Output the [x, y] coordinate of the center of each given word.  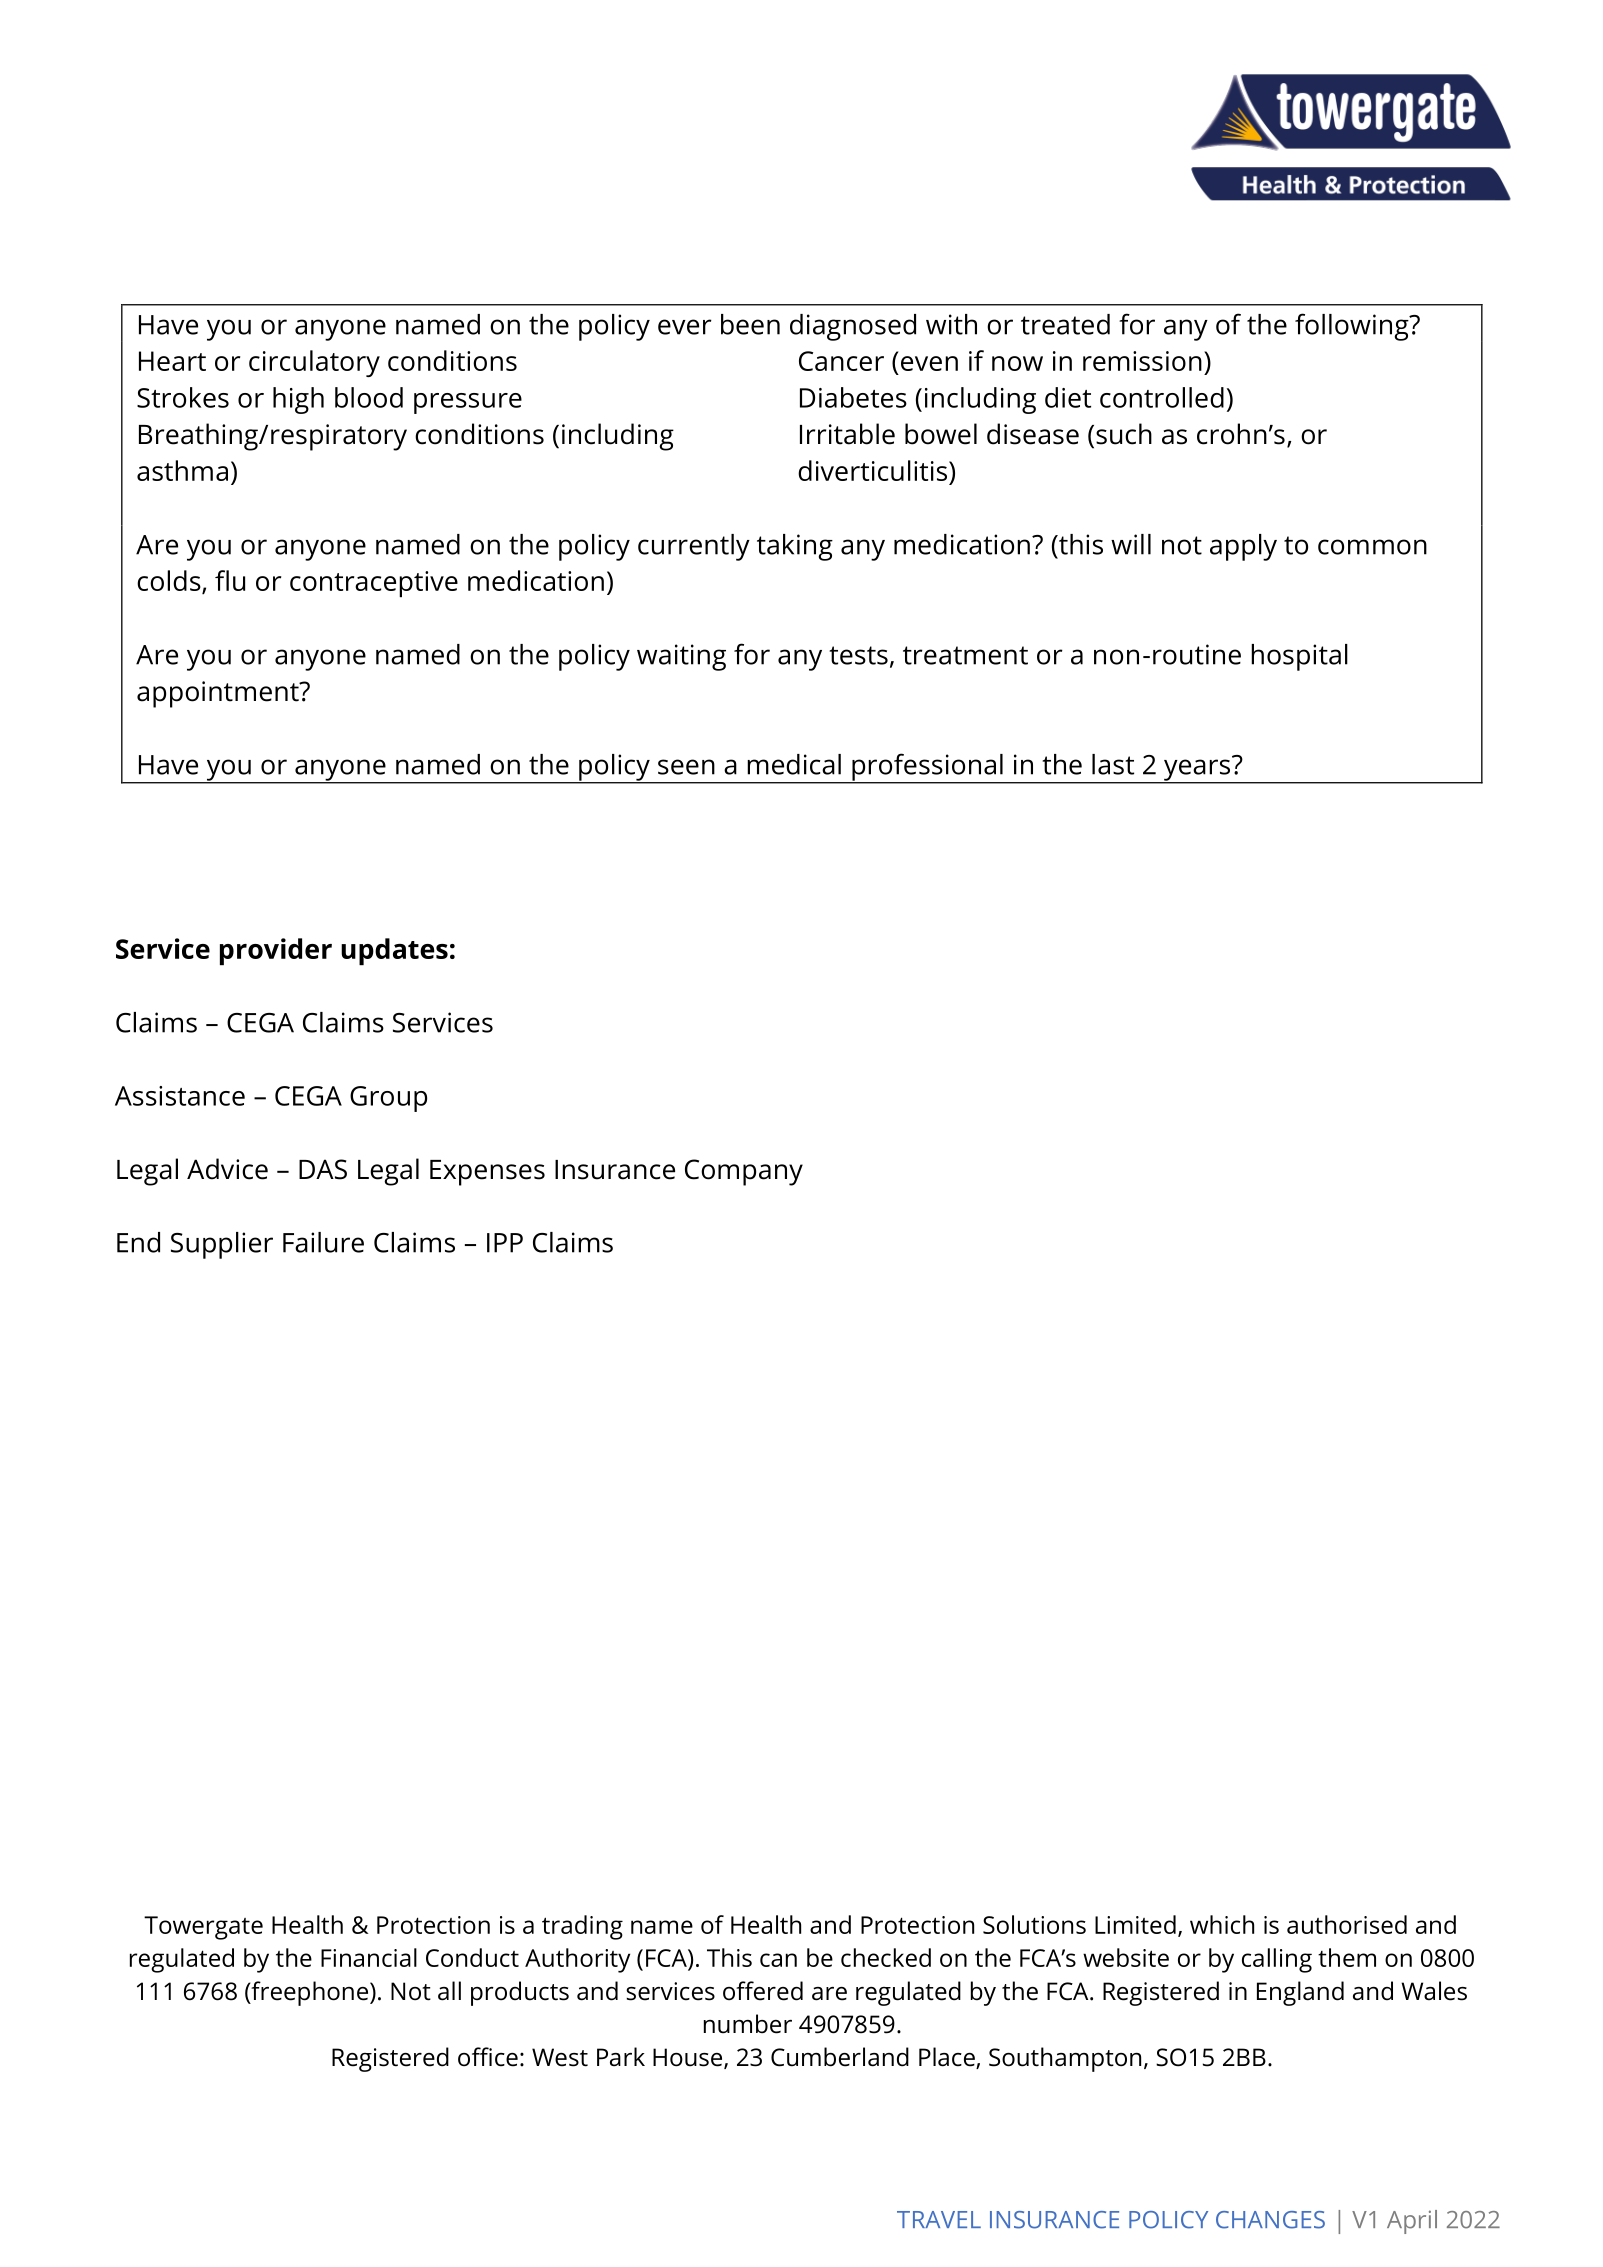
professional [927, 768]
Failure [323, 1242]
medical [794, 764]
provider [276, 951]
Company [744, 1172]
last [1113, 764]
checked [886, 1957]
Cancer [841, 361]
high [298, 400]
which [1222, 1924]
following [1353, 327]
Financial [369, 1957]
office [488, 2057]
